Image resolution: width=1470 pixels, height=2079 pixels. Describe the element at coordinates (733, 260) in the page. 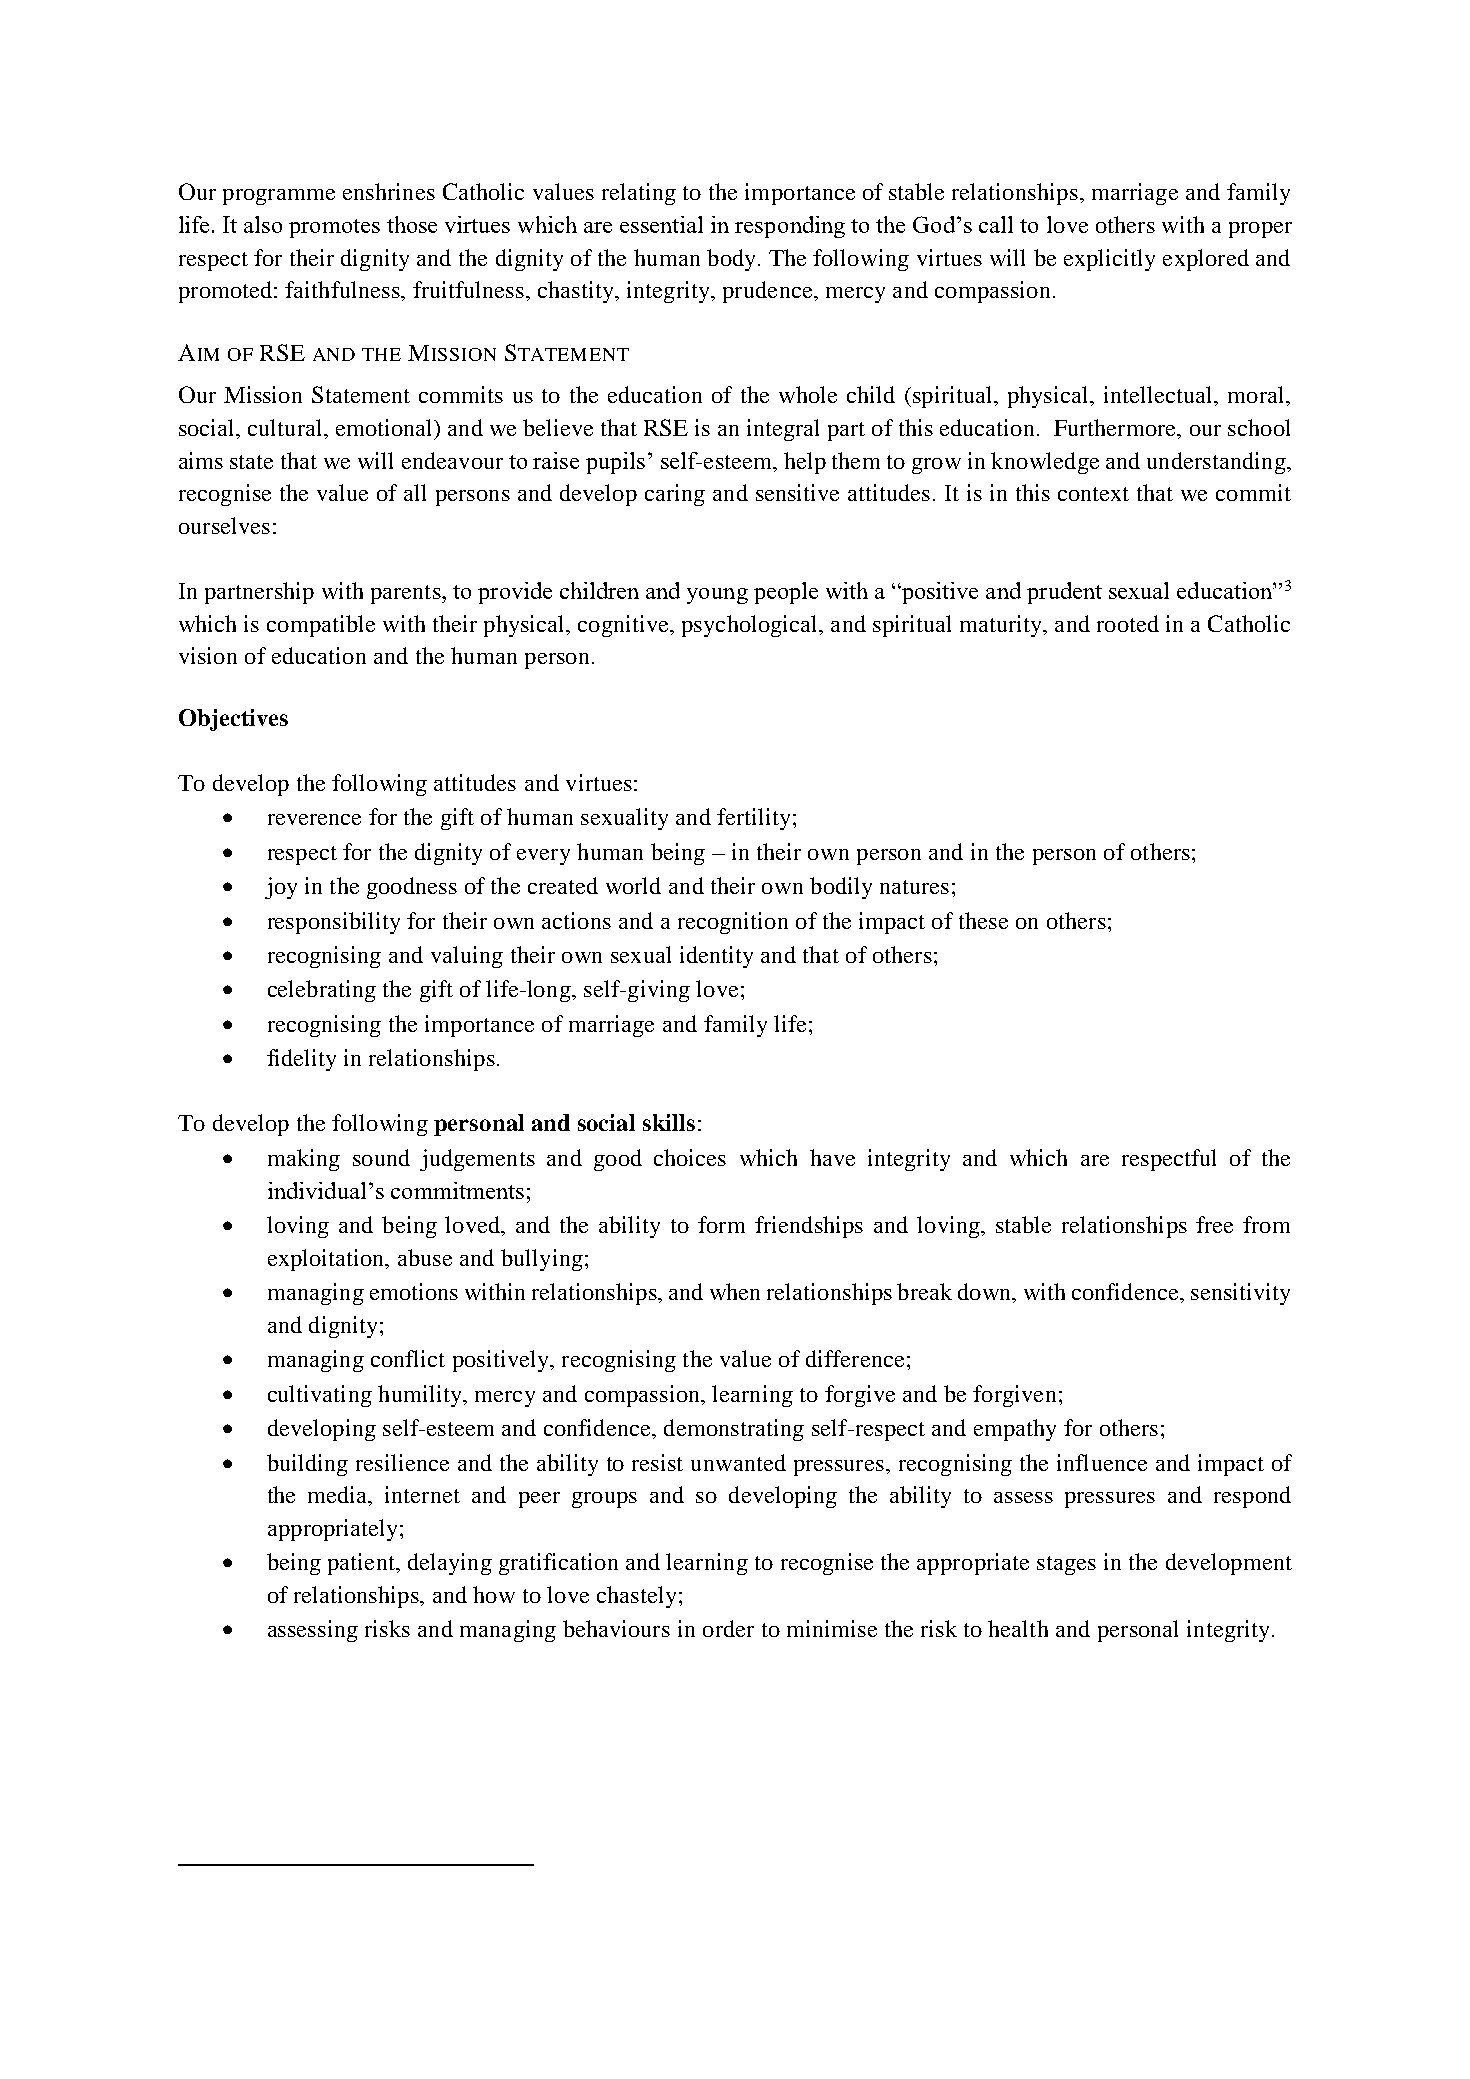

I see `body` at that location.
